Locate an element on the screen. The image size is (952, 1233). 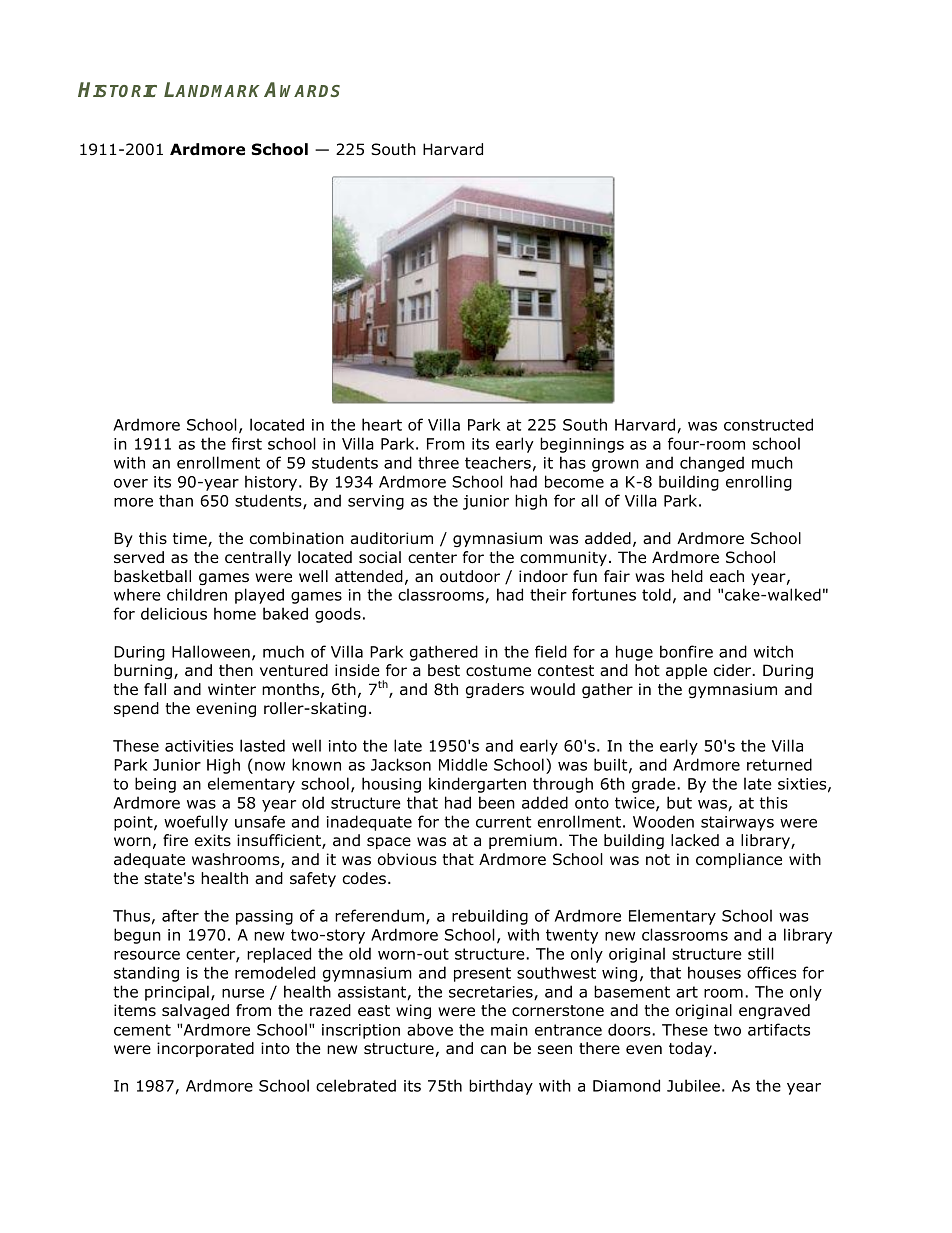
returned is located at coordinates (779, 764).
